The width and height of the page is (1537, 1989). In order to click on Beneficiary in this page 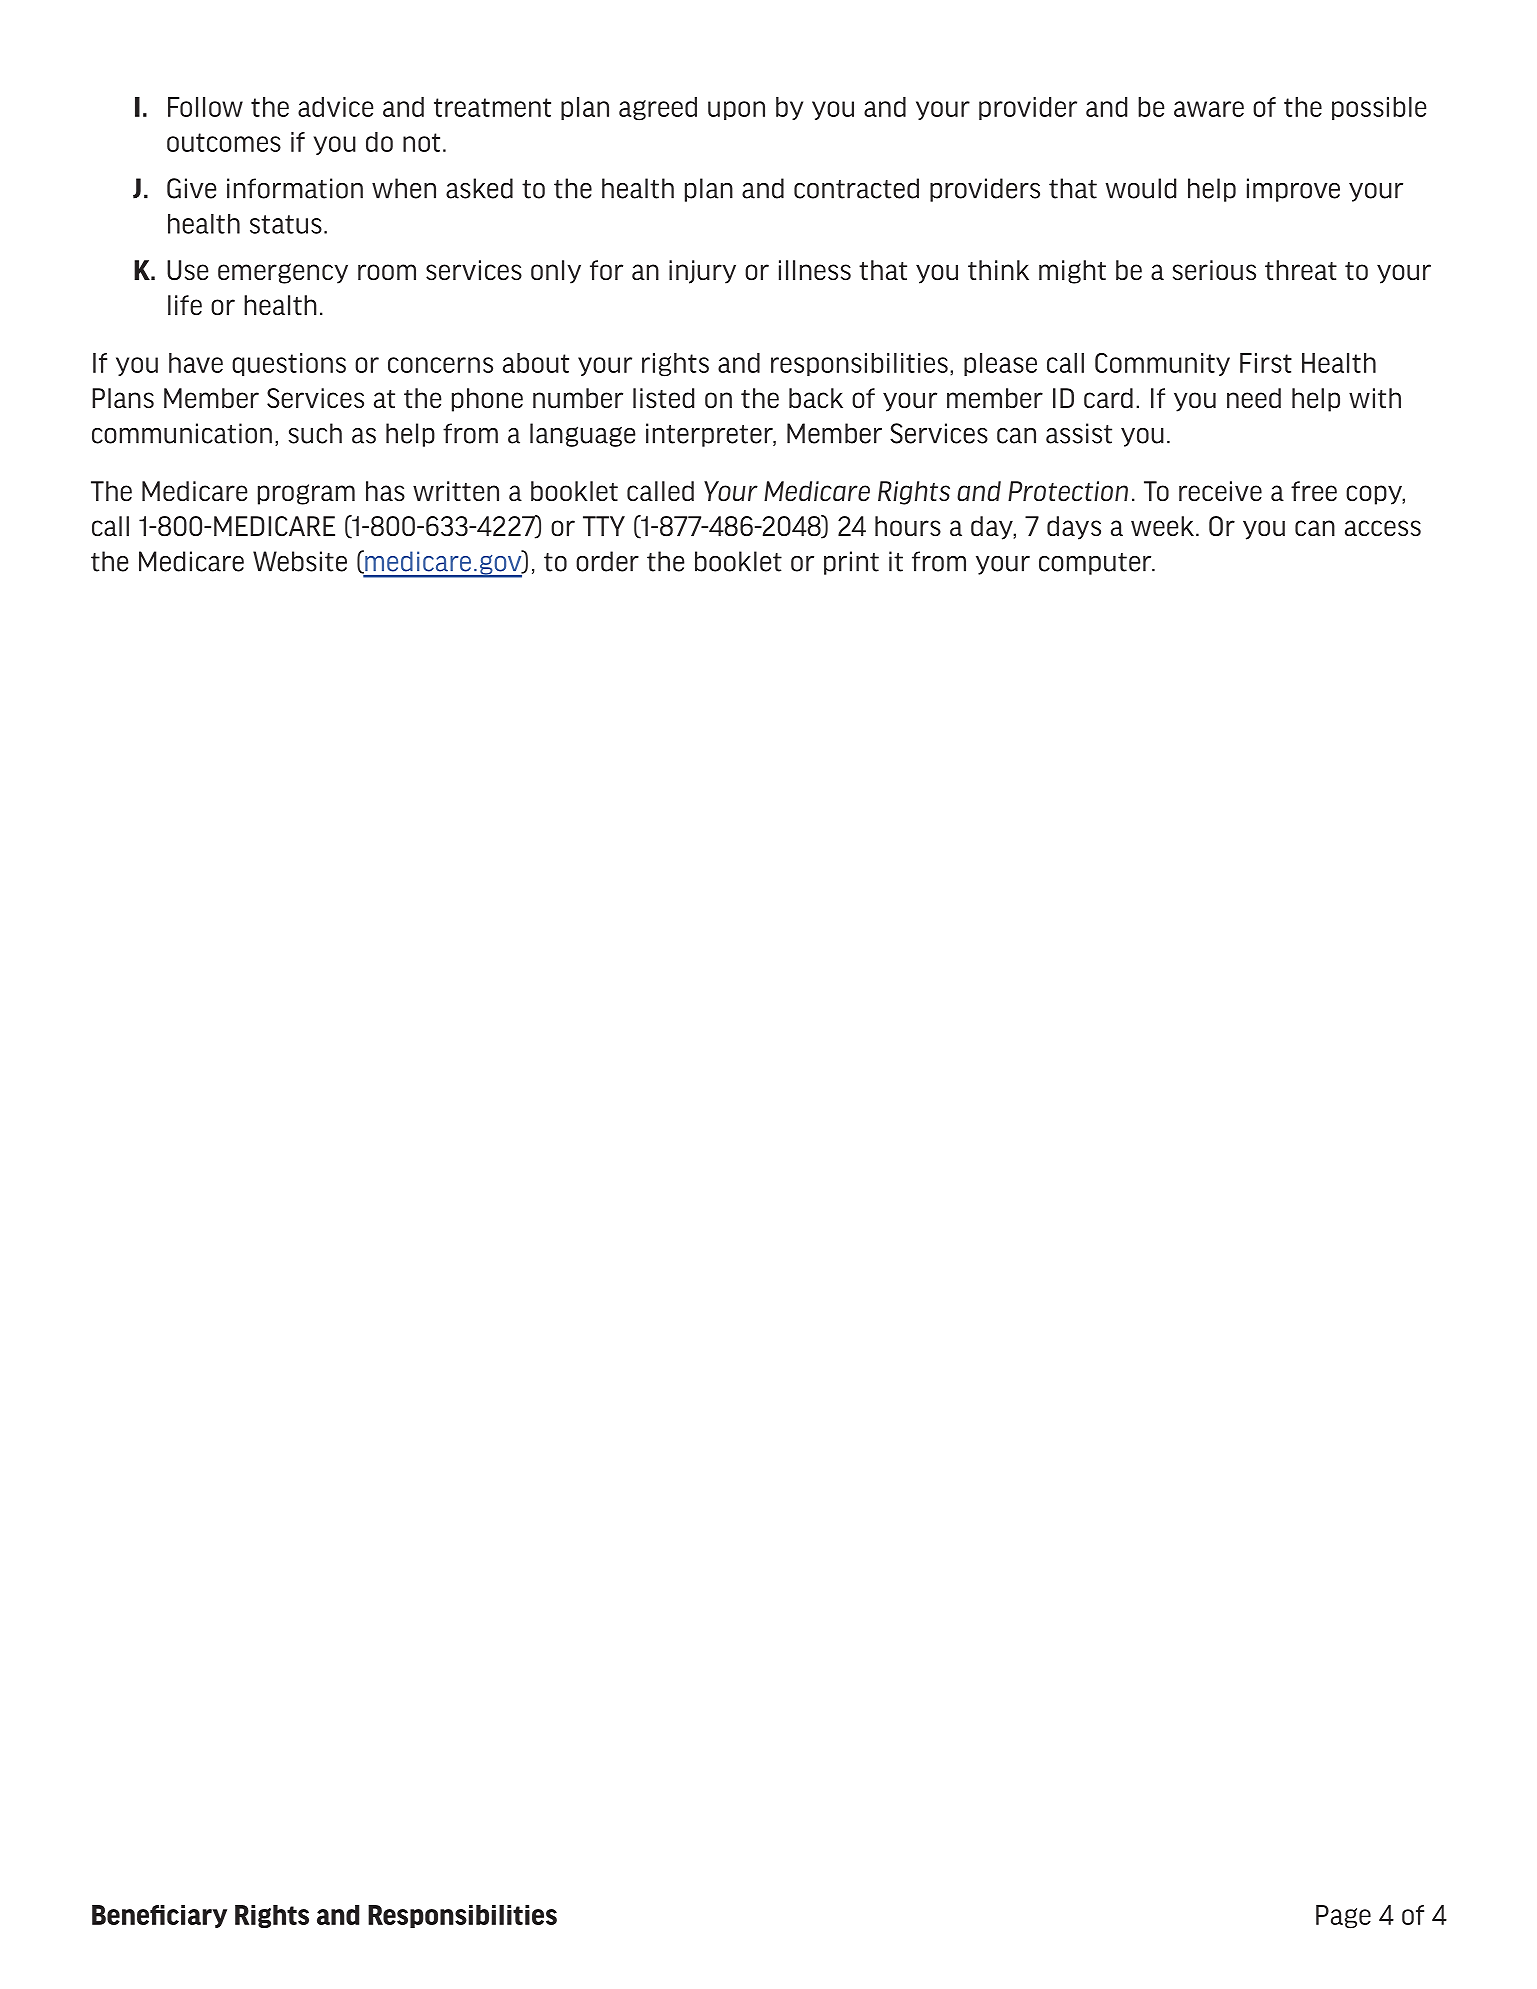, I will do `click(159, 1916)`.
